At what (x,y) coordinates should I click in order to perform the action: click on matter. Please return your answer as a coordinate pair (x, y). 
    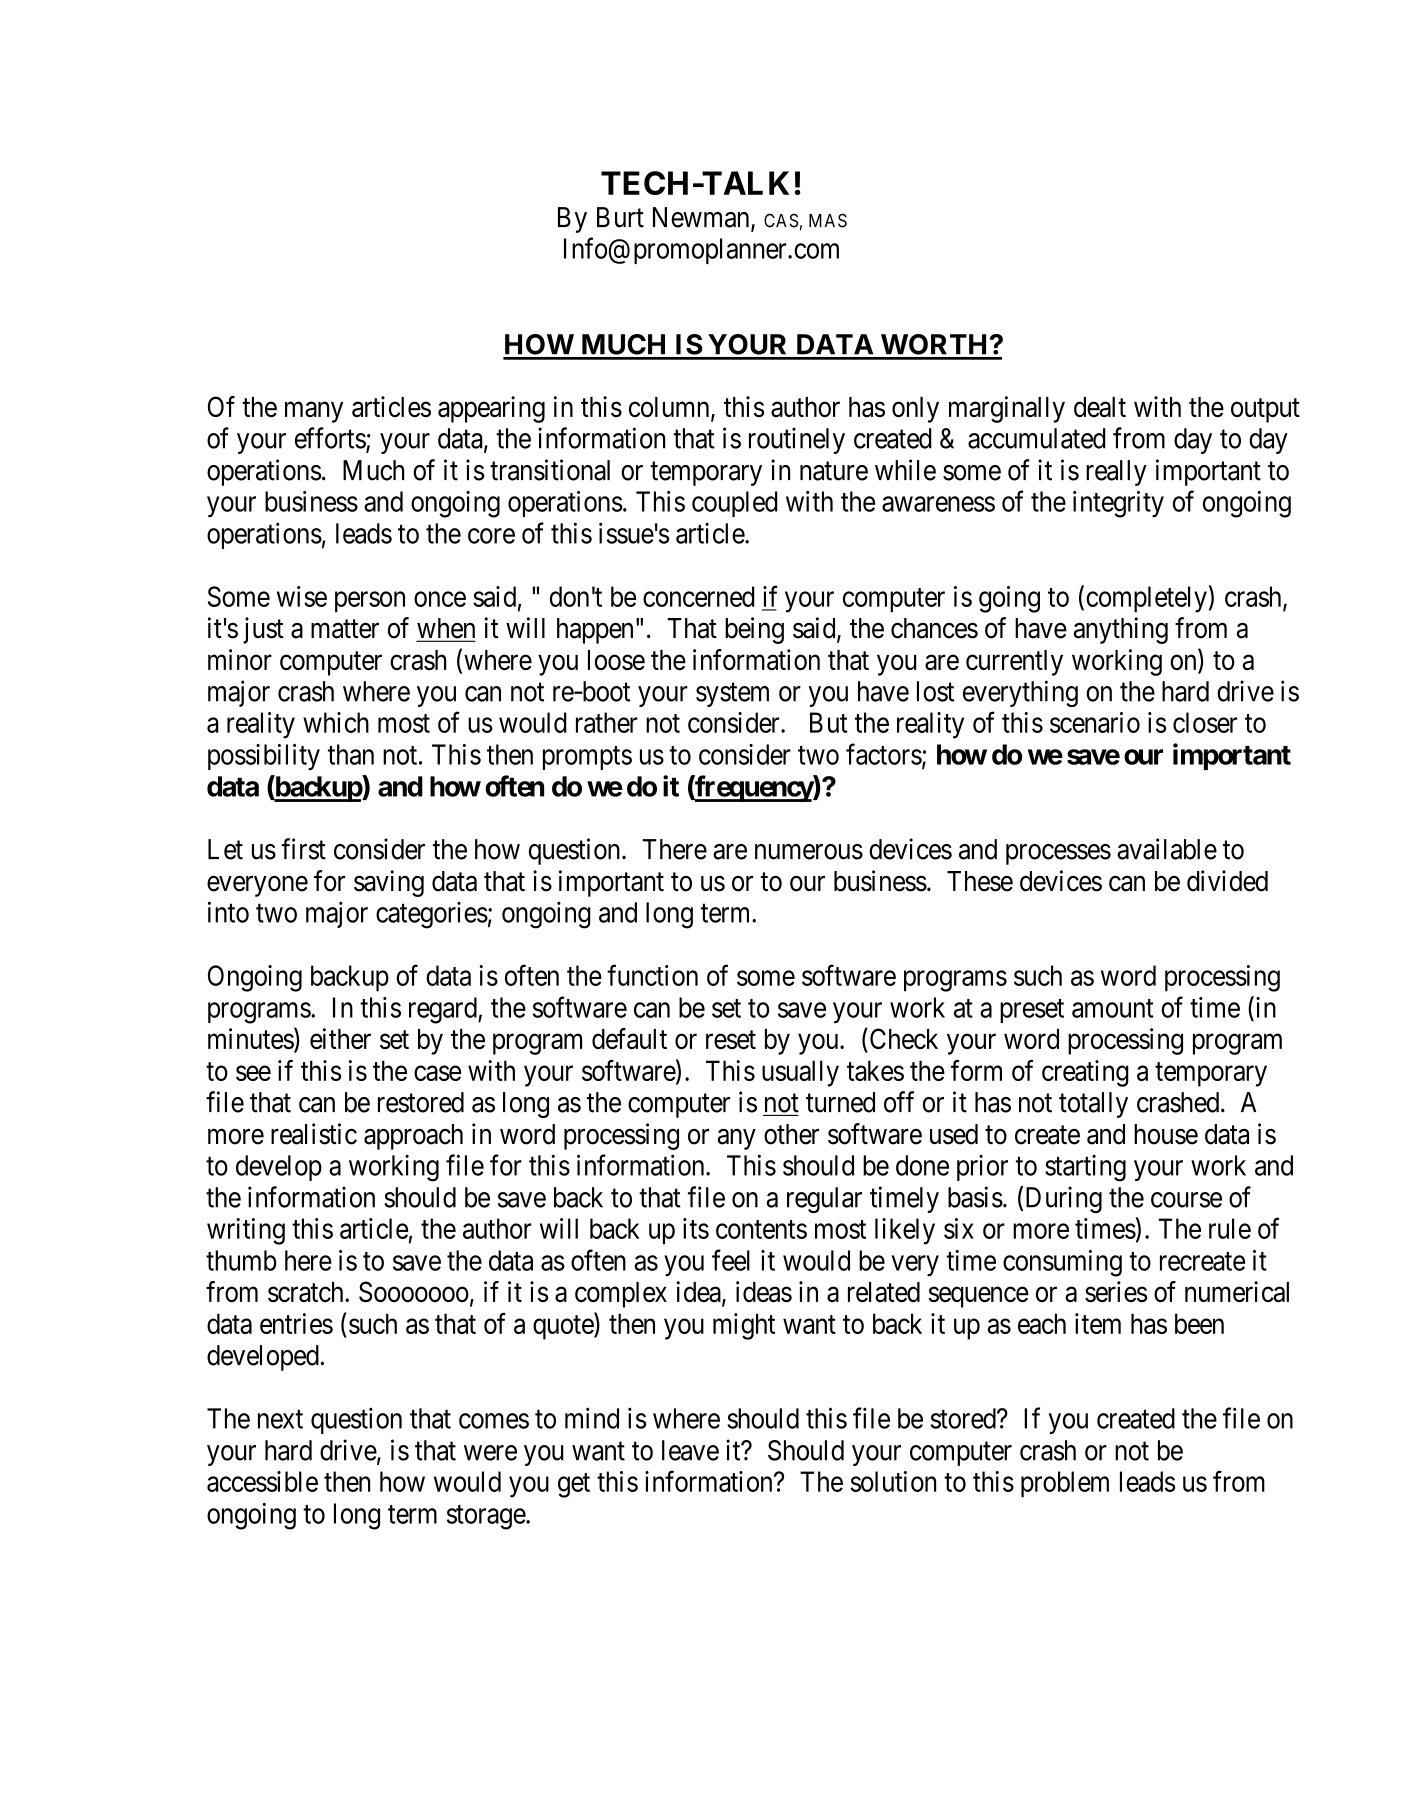
    Looking at the image, I should click on (345, 629).
